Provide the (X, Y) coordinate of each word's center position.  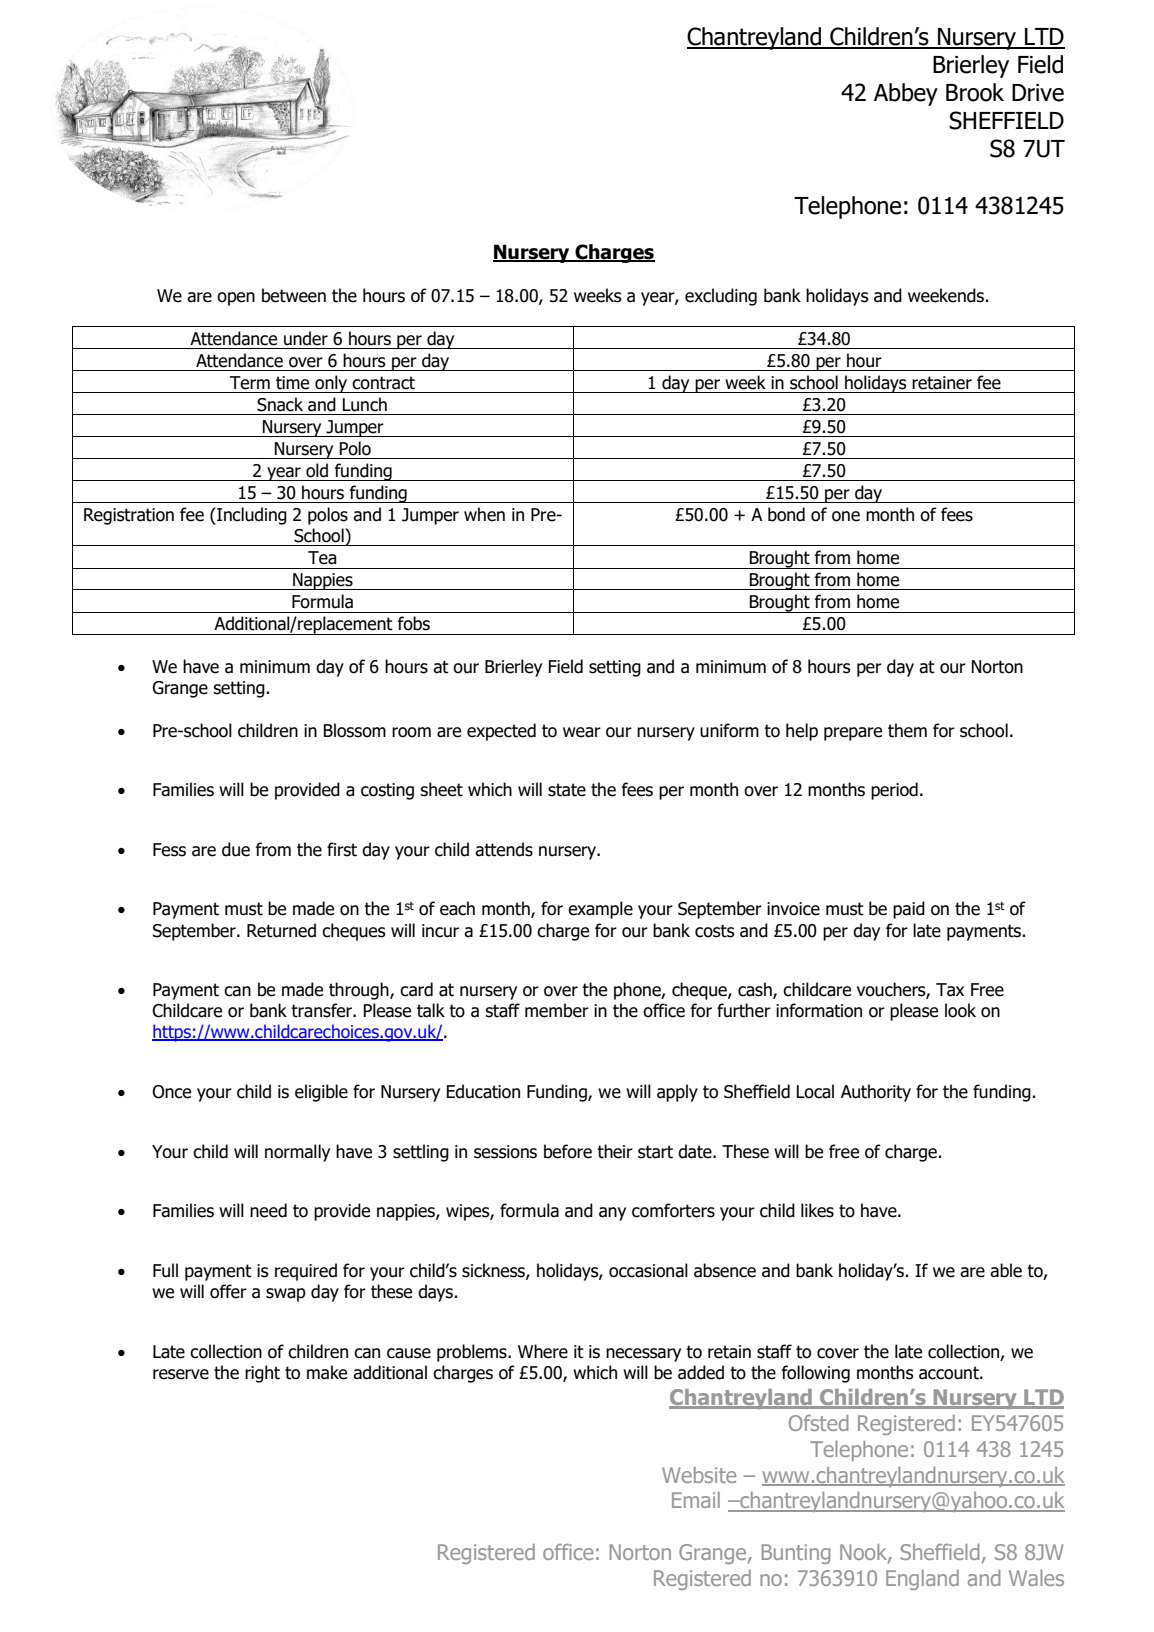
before (568, 1151)
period (894, 791)
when (484, 514)
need (268, 1210)
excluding (721, 297)
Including (251, 516)
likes (817, 1210)
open (236, 299)
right (262, 1374)
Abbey (906, 94)
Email (696, 1500)
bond (786, 514)
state (567, 790)
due (236, 849)
